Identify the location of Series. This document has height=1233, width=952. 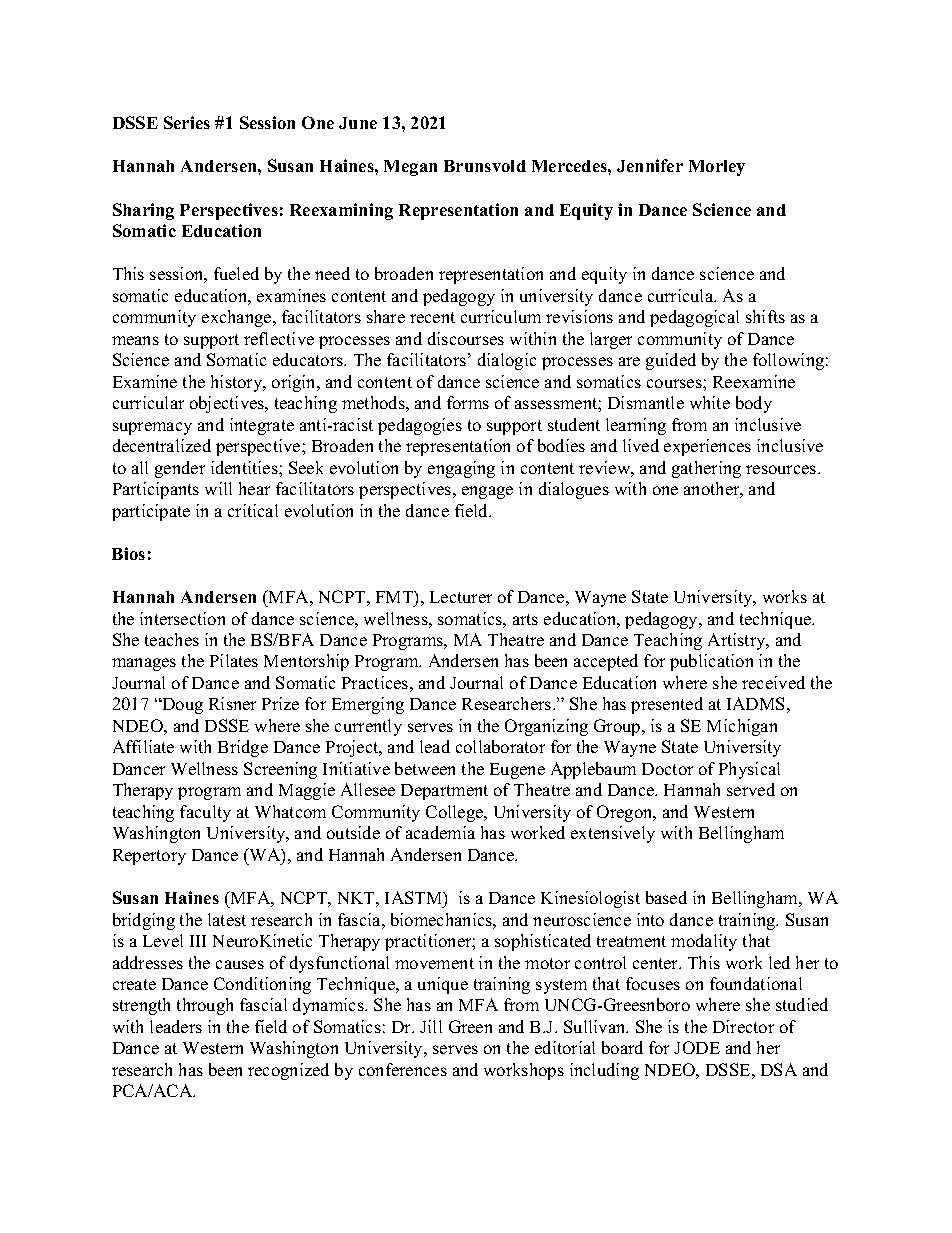
(187, 122).
